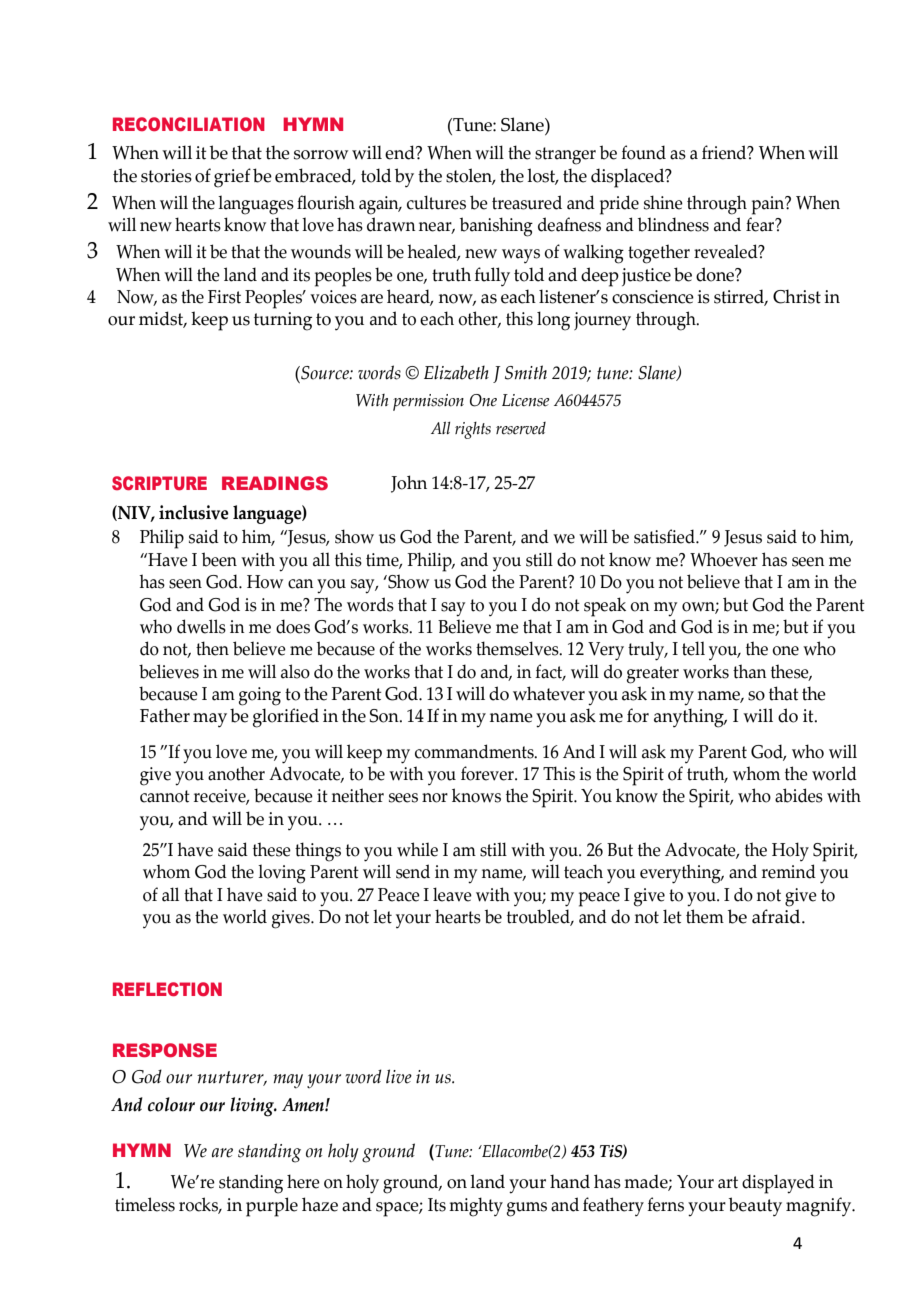  I want to click on nor, so click(435, 798).
